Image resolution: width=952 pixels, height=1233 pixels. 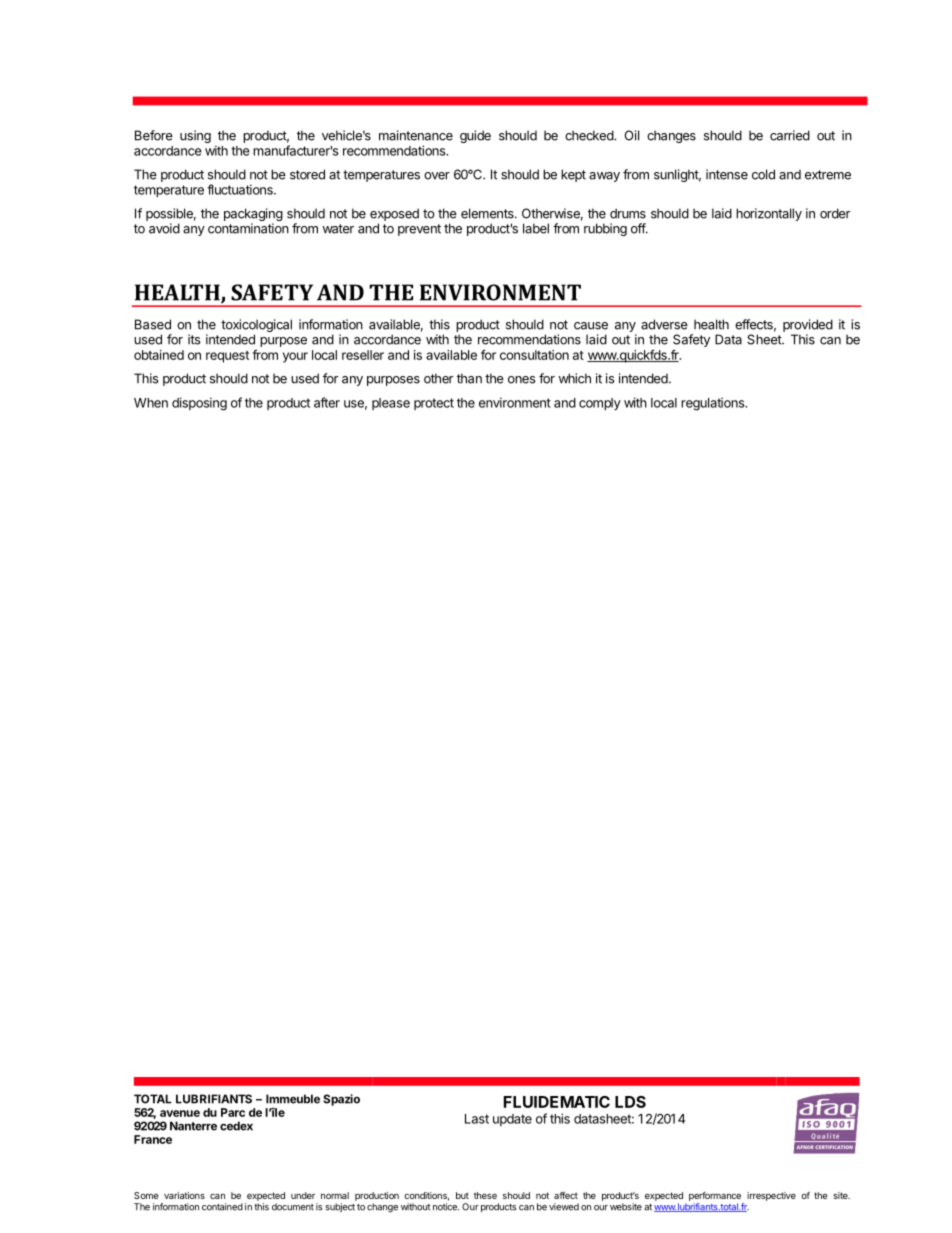 I want to click on fluctuations, so click(x=241, y=189).
